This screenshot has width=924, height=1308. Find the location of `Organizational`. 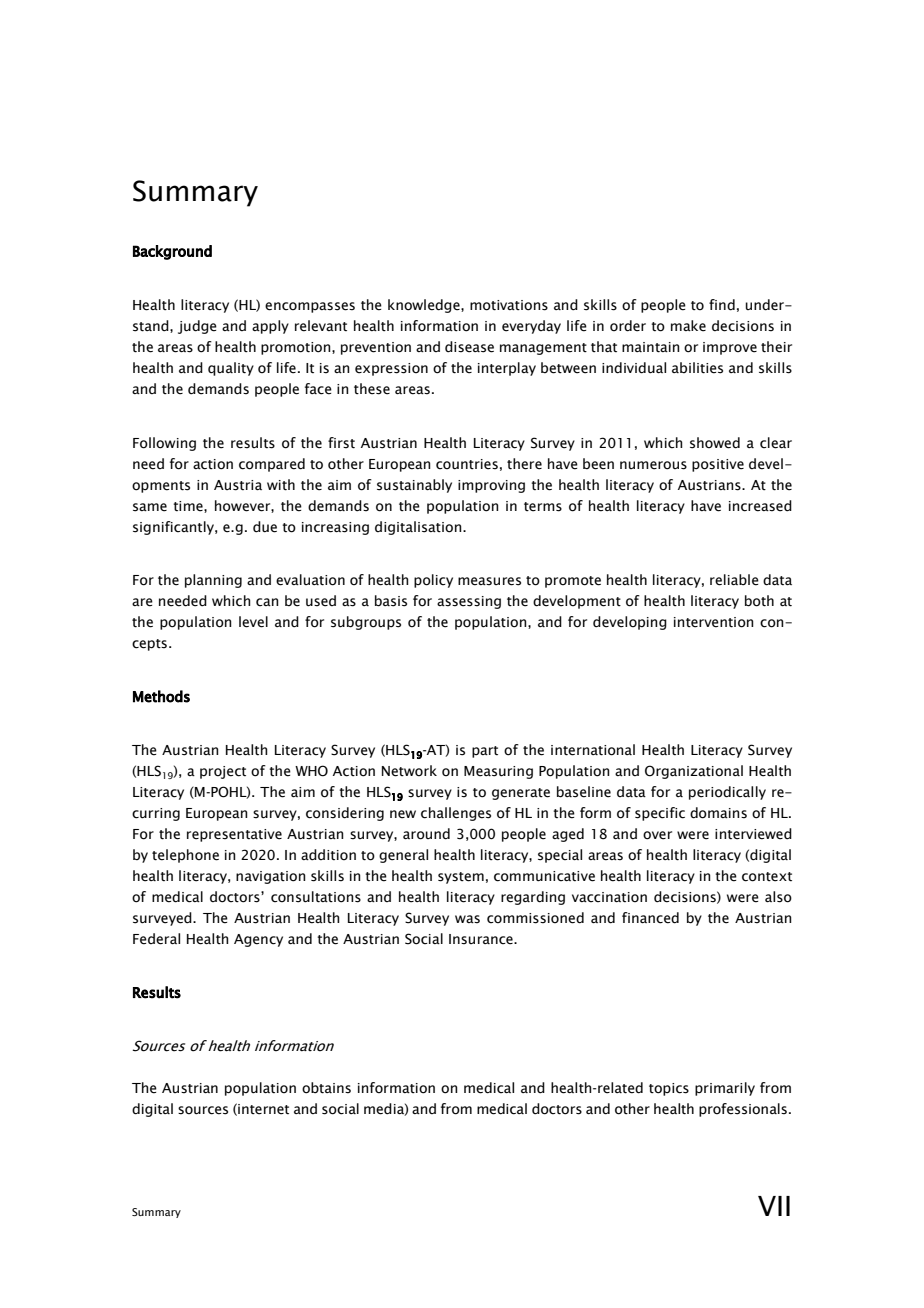

Organizational is located at coordinates (694, 772).
